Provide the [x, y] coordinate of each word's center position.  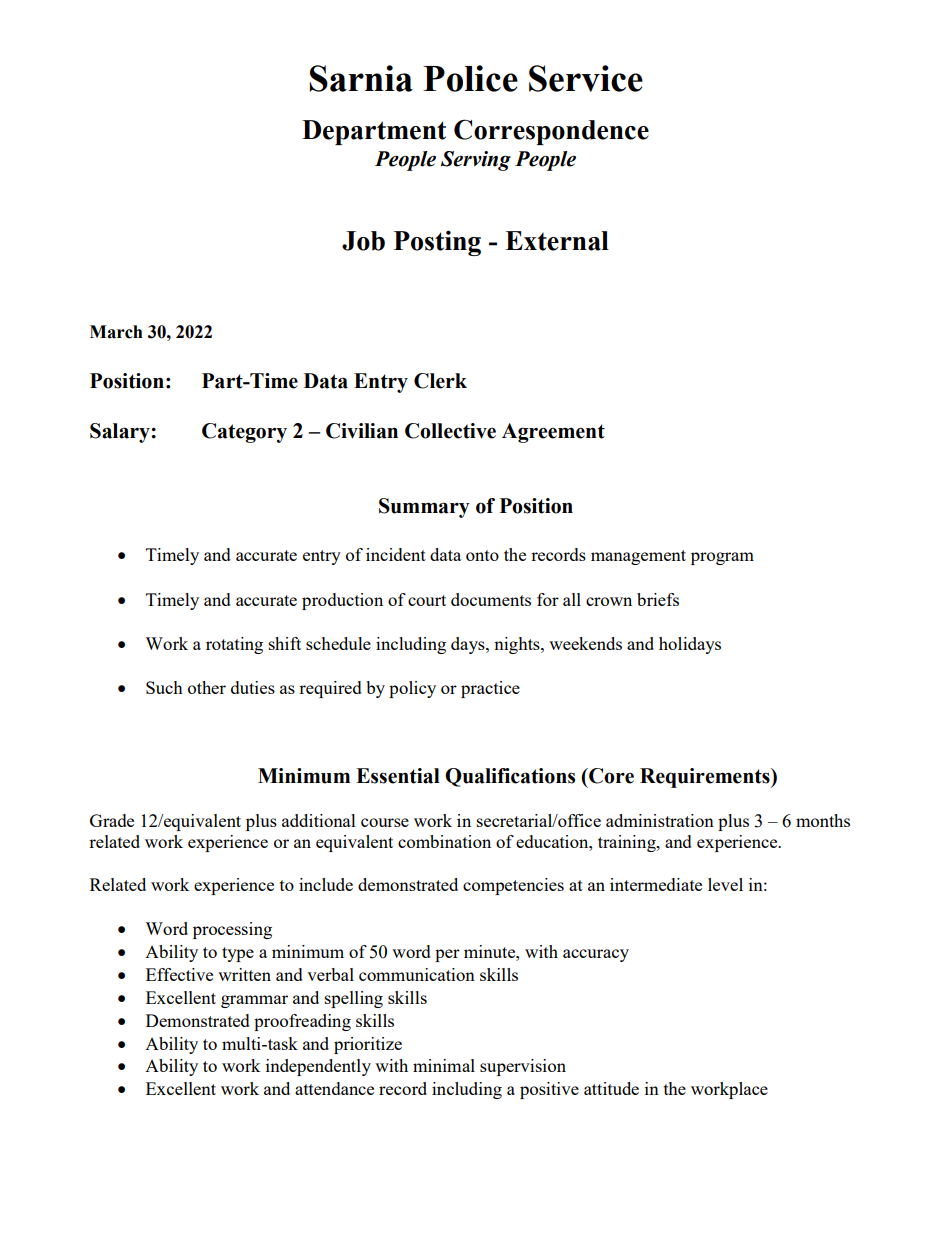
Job [363, 241]
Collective [450, 431]
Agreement [553, 433]
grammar [254, 1001]
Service [586, 78]
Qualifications [510, 777]
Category [244, 433]
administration [660, 820]
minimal [444, 1065]
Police [470, 78]
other [207, 687]
